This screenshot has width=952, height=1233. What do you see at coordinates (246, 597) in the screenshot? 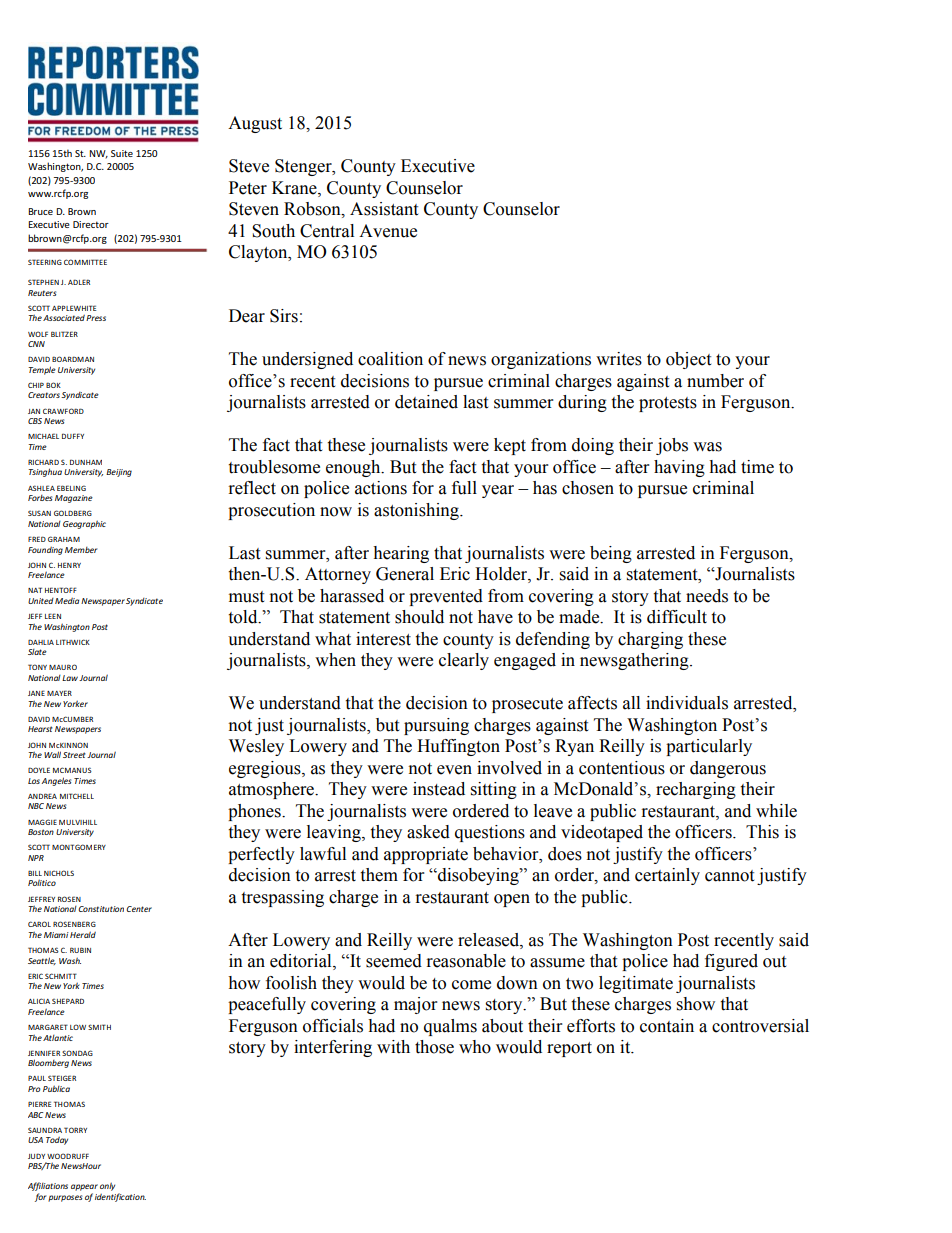
I see `must` at bounding box center [246, 597].
